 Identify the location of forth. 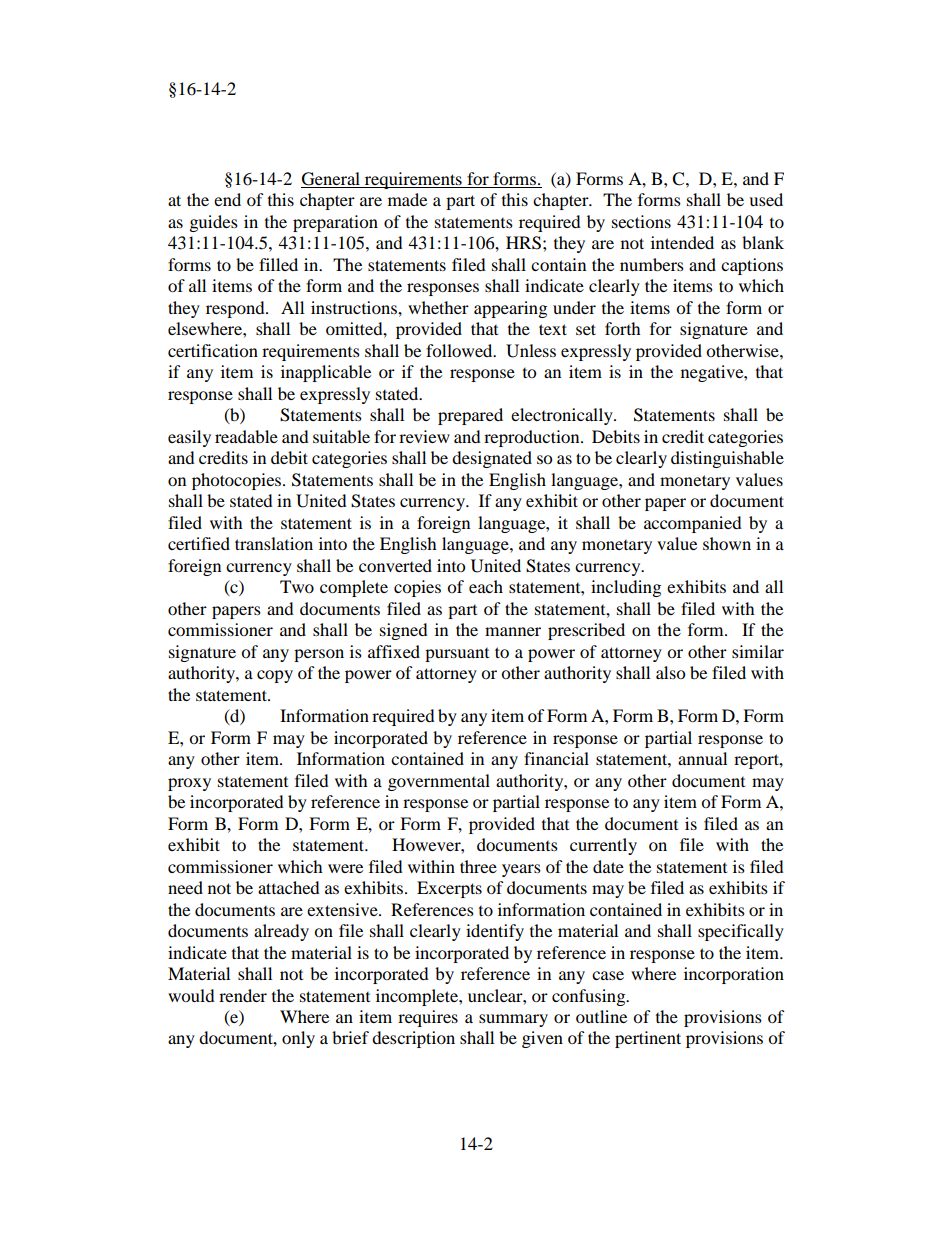
(623, 328).
